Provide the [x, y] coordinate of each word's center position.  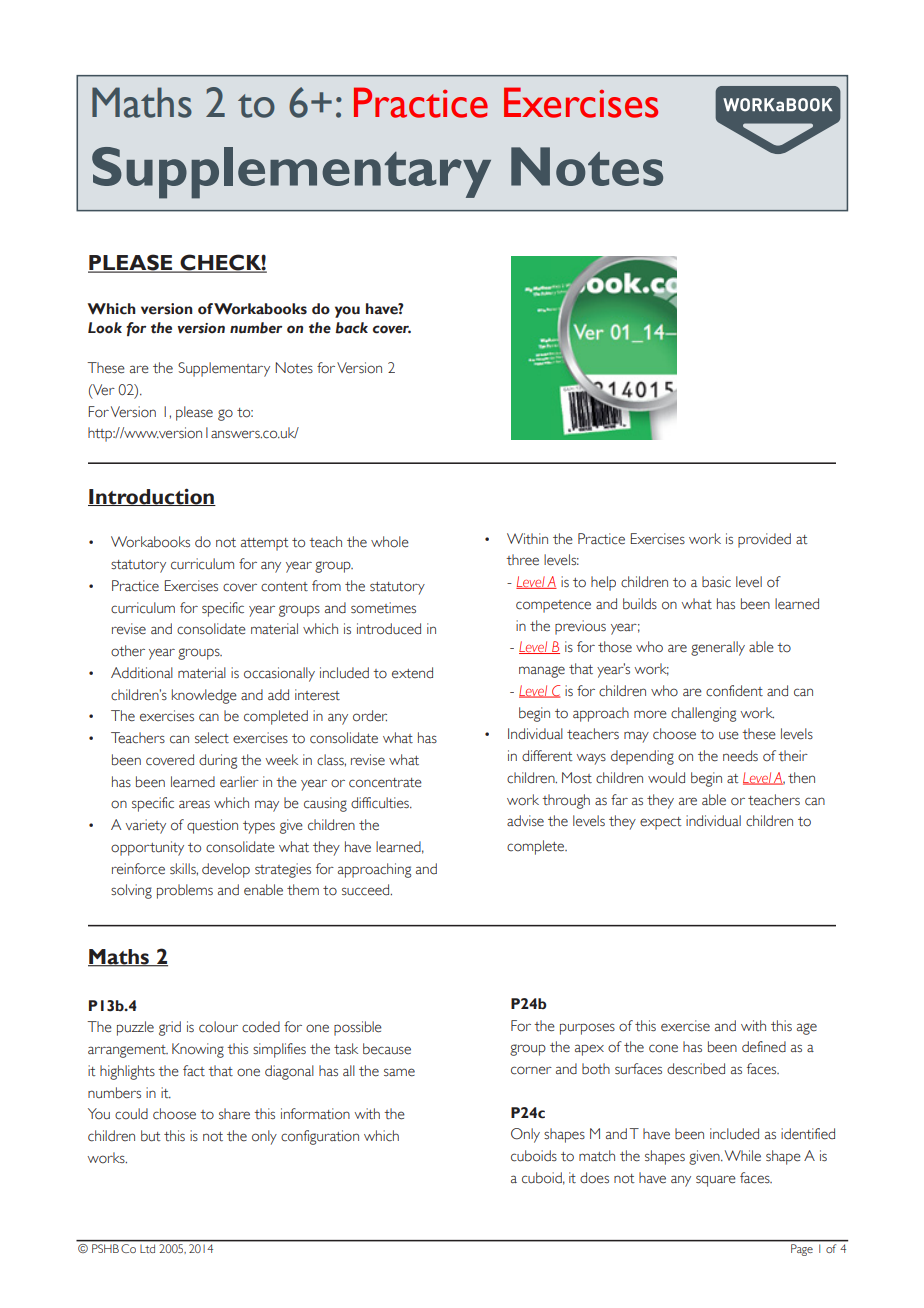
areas [194, 804]
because [387, 1049]
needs [740, 756]
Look [105, 328]
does [594, 1178]
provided [764, 540]
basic [716, 582]
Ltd [147, 1248]
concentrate [385, 783]
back [351, 328]
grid [170, 1028]
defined [764, 1047]
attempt [265, 544]
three [522, 560]
